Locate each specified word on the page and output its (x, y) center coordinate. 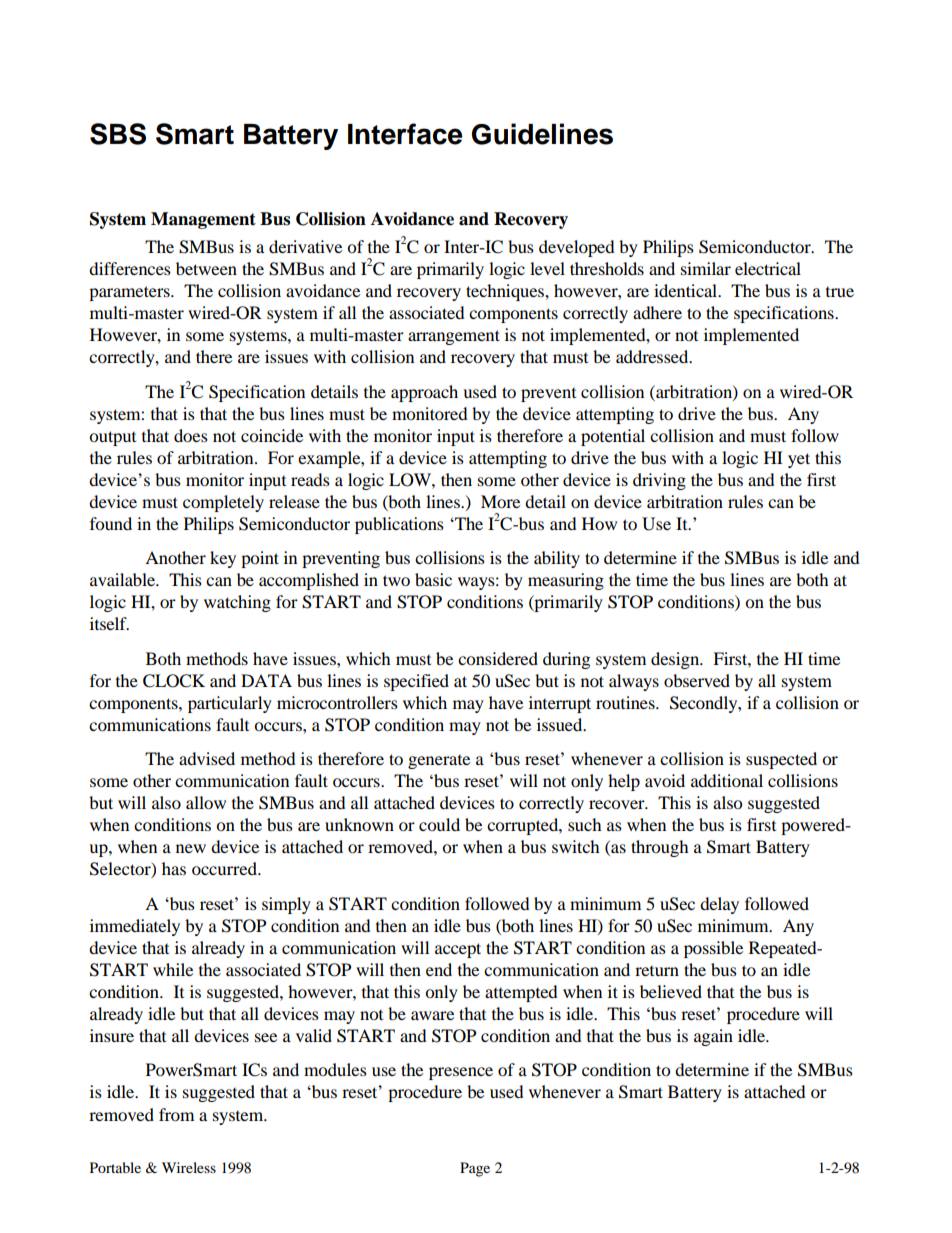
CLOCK (174, 681)
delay (719, 905)
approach (424, 393)
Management (203, 220)
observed (697, 680)
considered (498, 658)
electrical (768, 268)
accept (458, 950)
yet (799, 460)
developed (577, 248)
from (176, 1114)
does (191, 435)
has (174, 868)
